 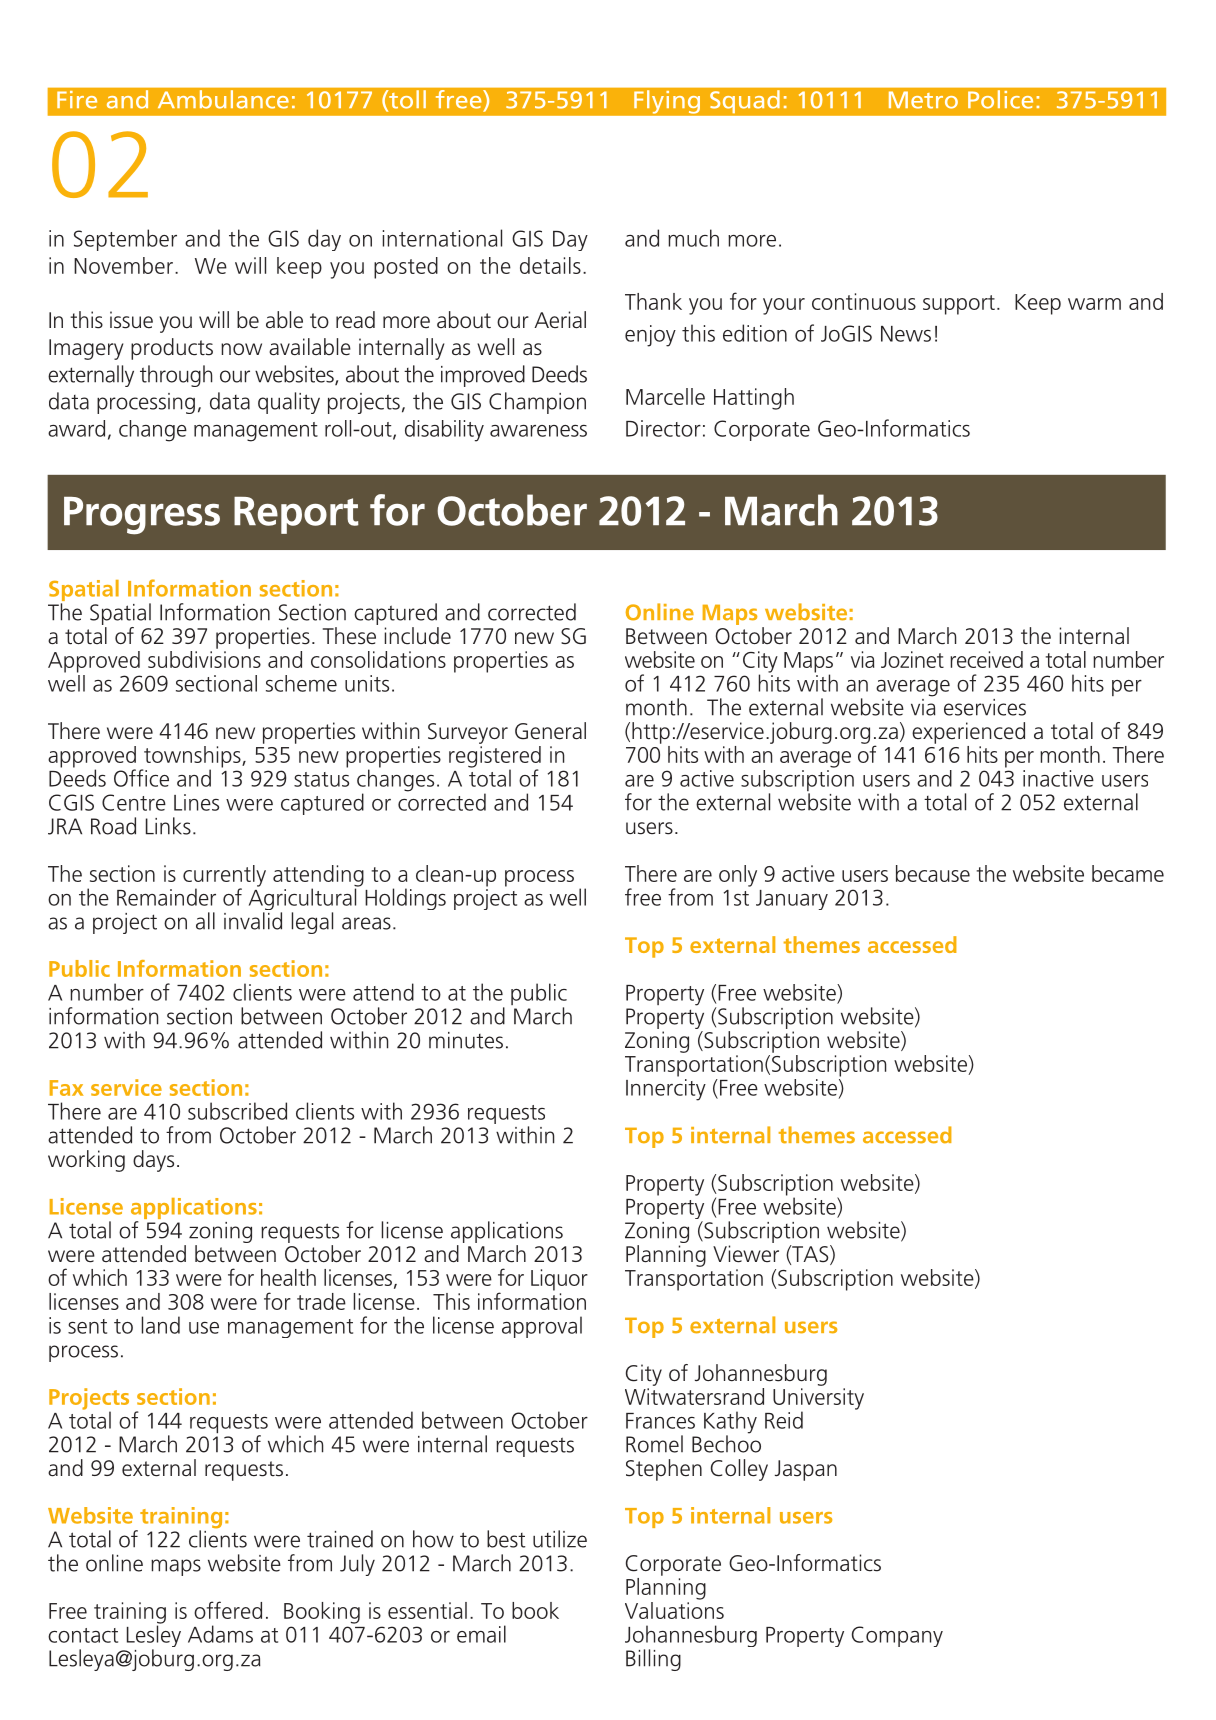 I want to click on subdivisions, so click(x=204, y=658).
